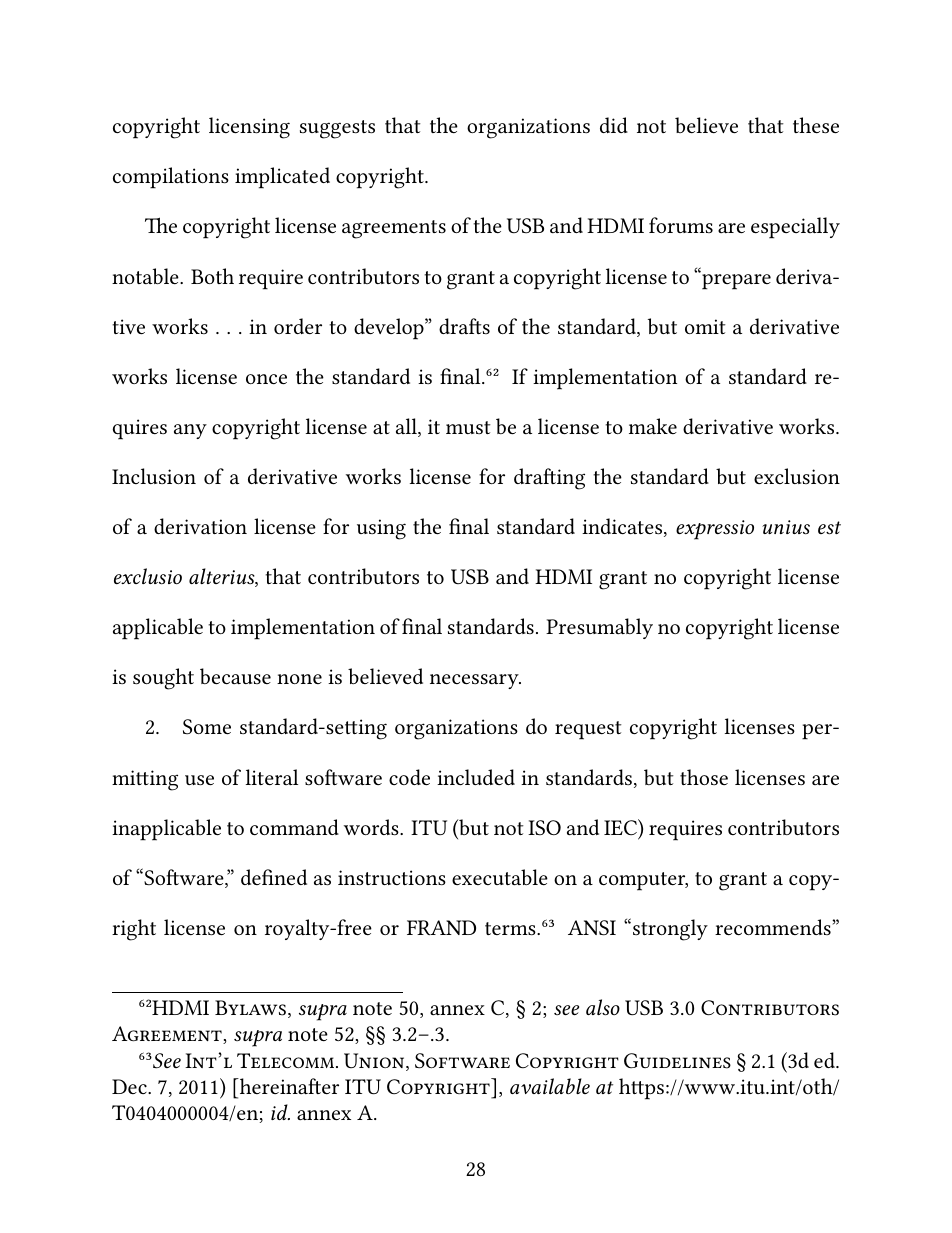 The image size is (952, 1233). Describe the element at coordinates (337, 129) in the image. I see `suggests` at that location.
